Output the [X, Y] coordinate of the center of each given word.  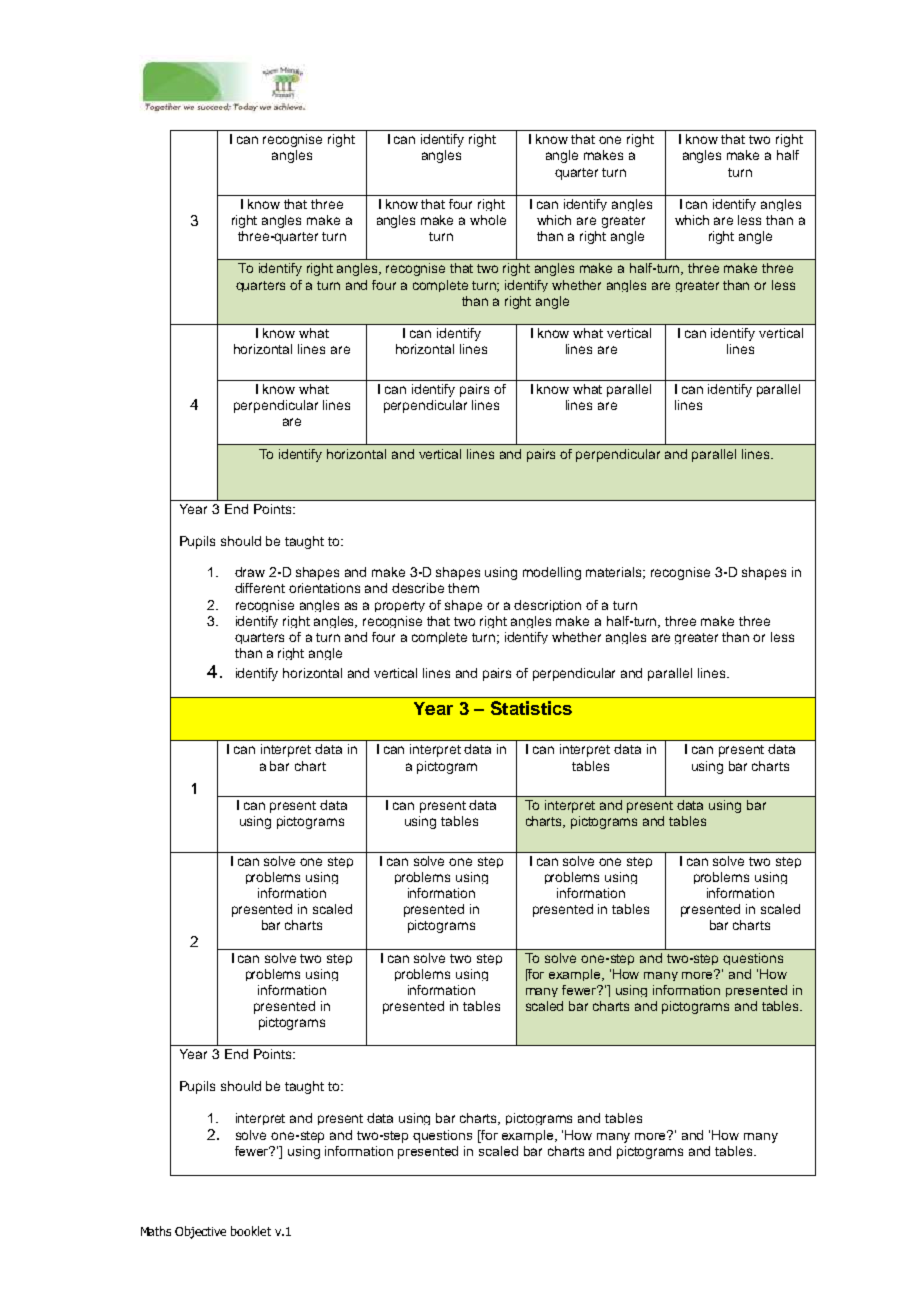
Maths [156, 1231]
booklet [251, 1231]
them [463, 588]
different [260, 588]
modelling [552, 573]
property [400, 606]
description [547, 606]
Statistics [531, 708]
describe [418, 588]
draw [250, 572]
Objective [200, 1232]
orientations [324, 588]
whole [488, 220]
